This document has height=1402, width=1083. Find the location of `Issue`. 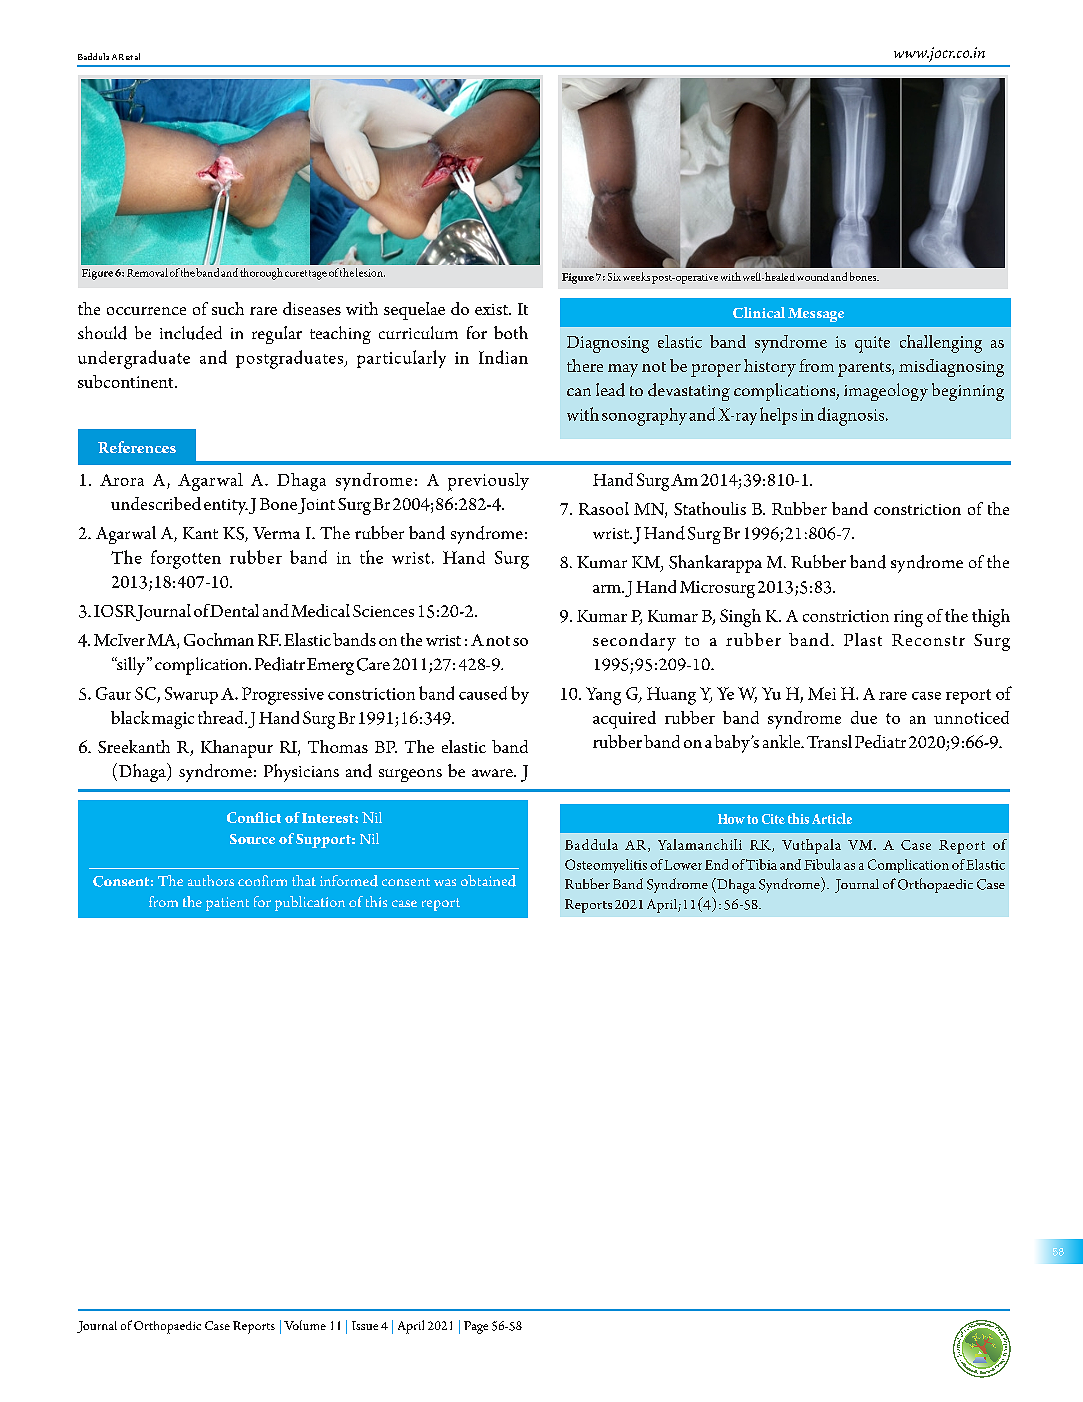

Issue is located at coordinates (365, 1325).
